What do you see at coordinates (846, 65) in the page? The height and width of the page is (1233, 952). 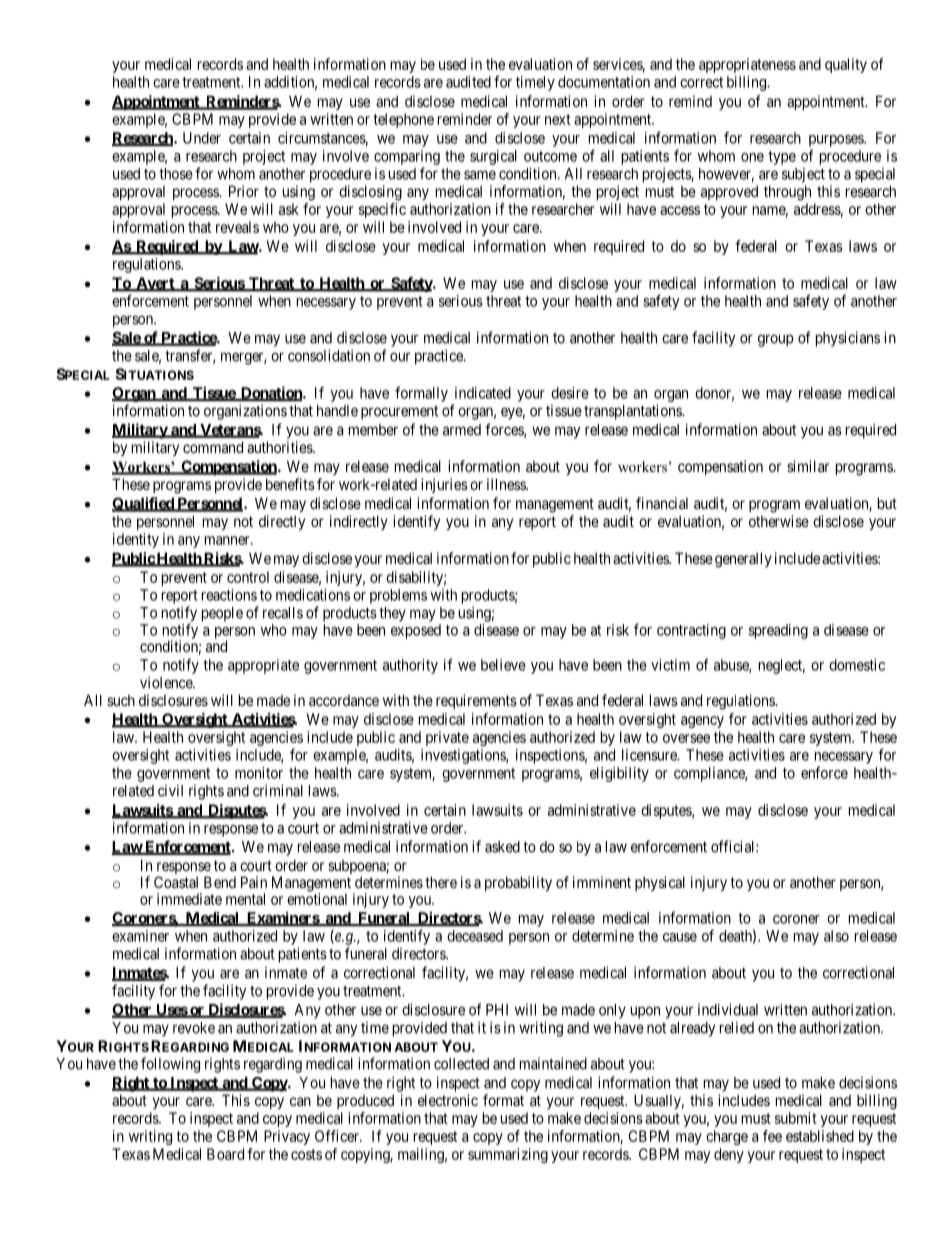 I see `quality` at bounding box center [846, 65].
